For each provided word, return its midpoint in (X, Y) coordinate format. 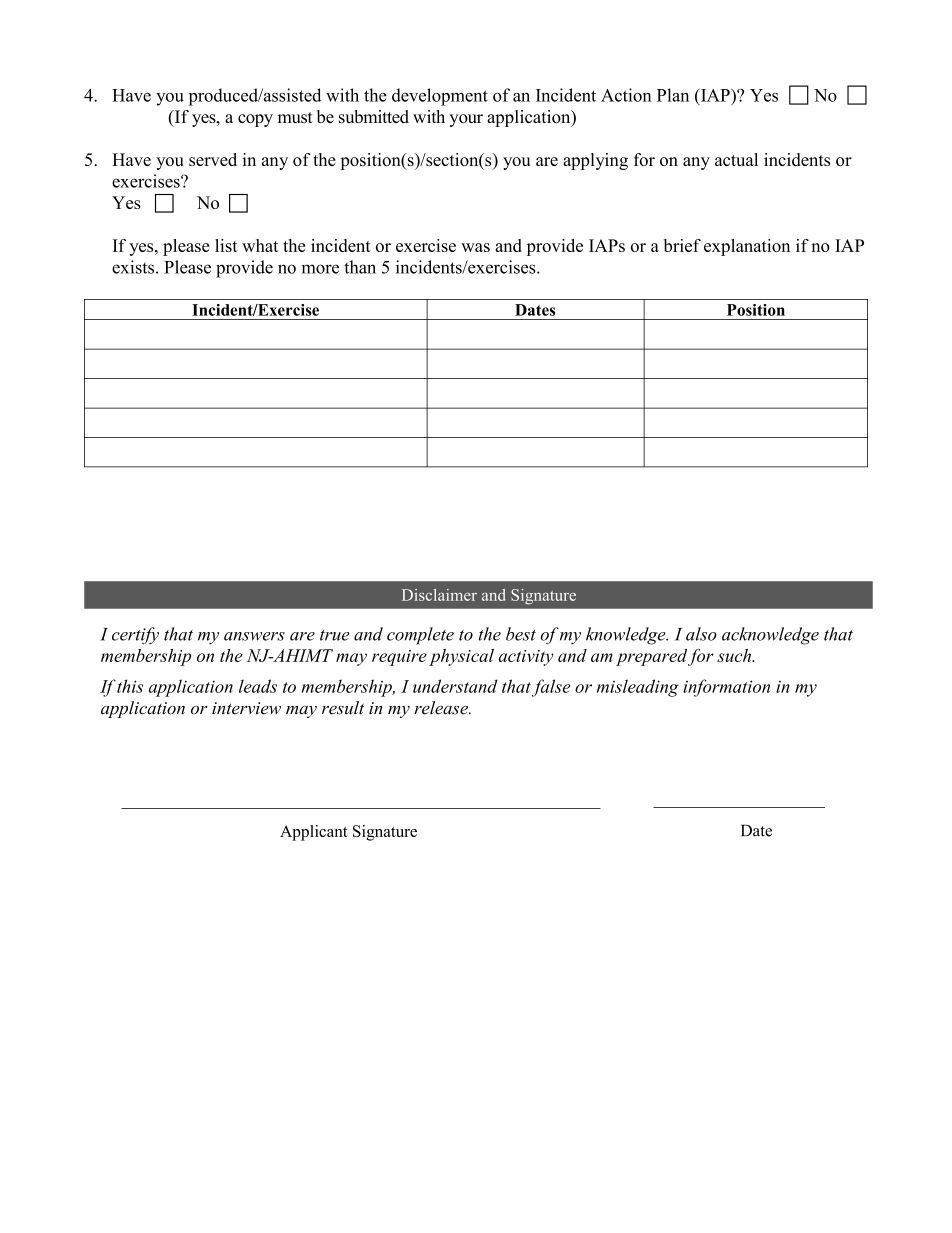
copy (255, 120)
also (701, 634)
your (466, 120)
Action (626, 95)
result (343, 708)
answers (254, 636)
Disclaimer (439, 595)
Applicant (314, 833)
